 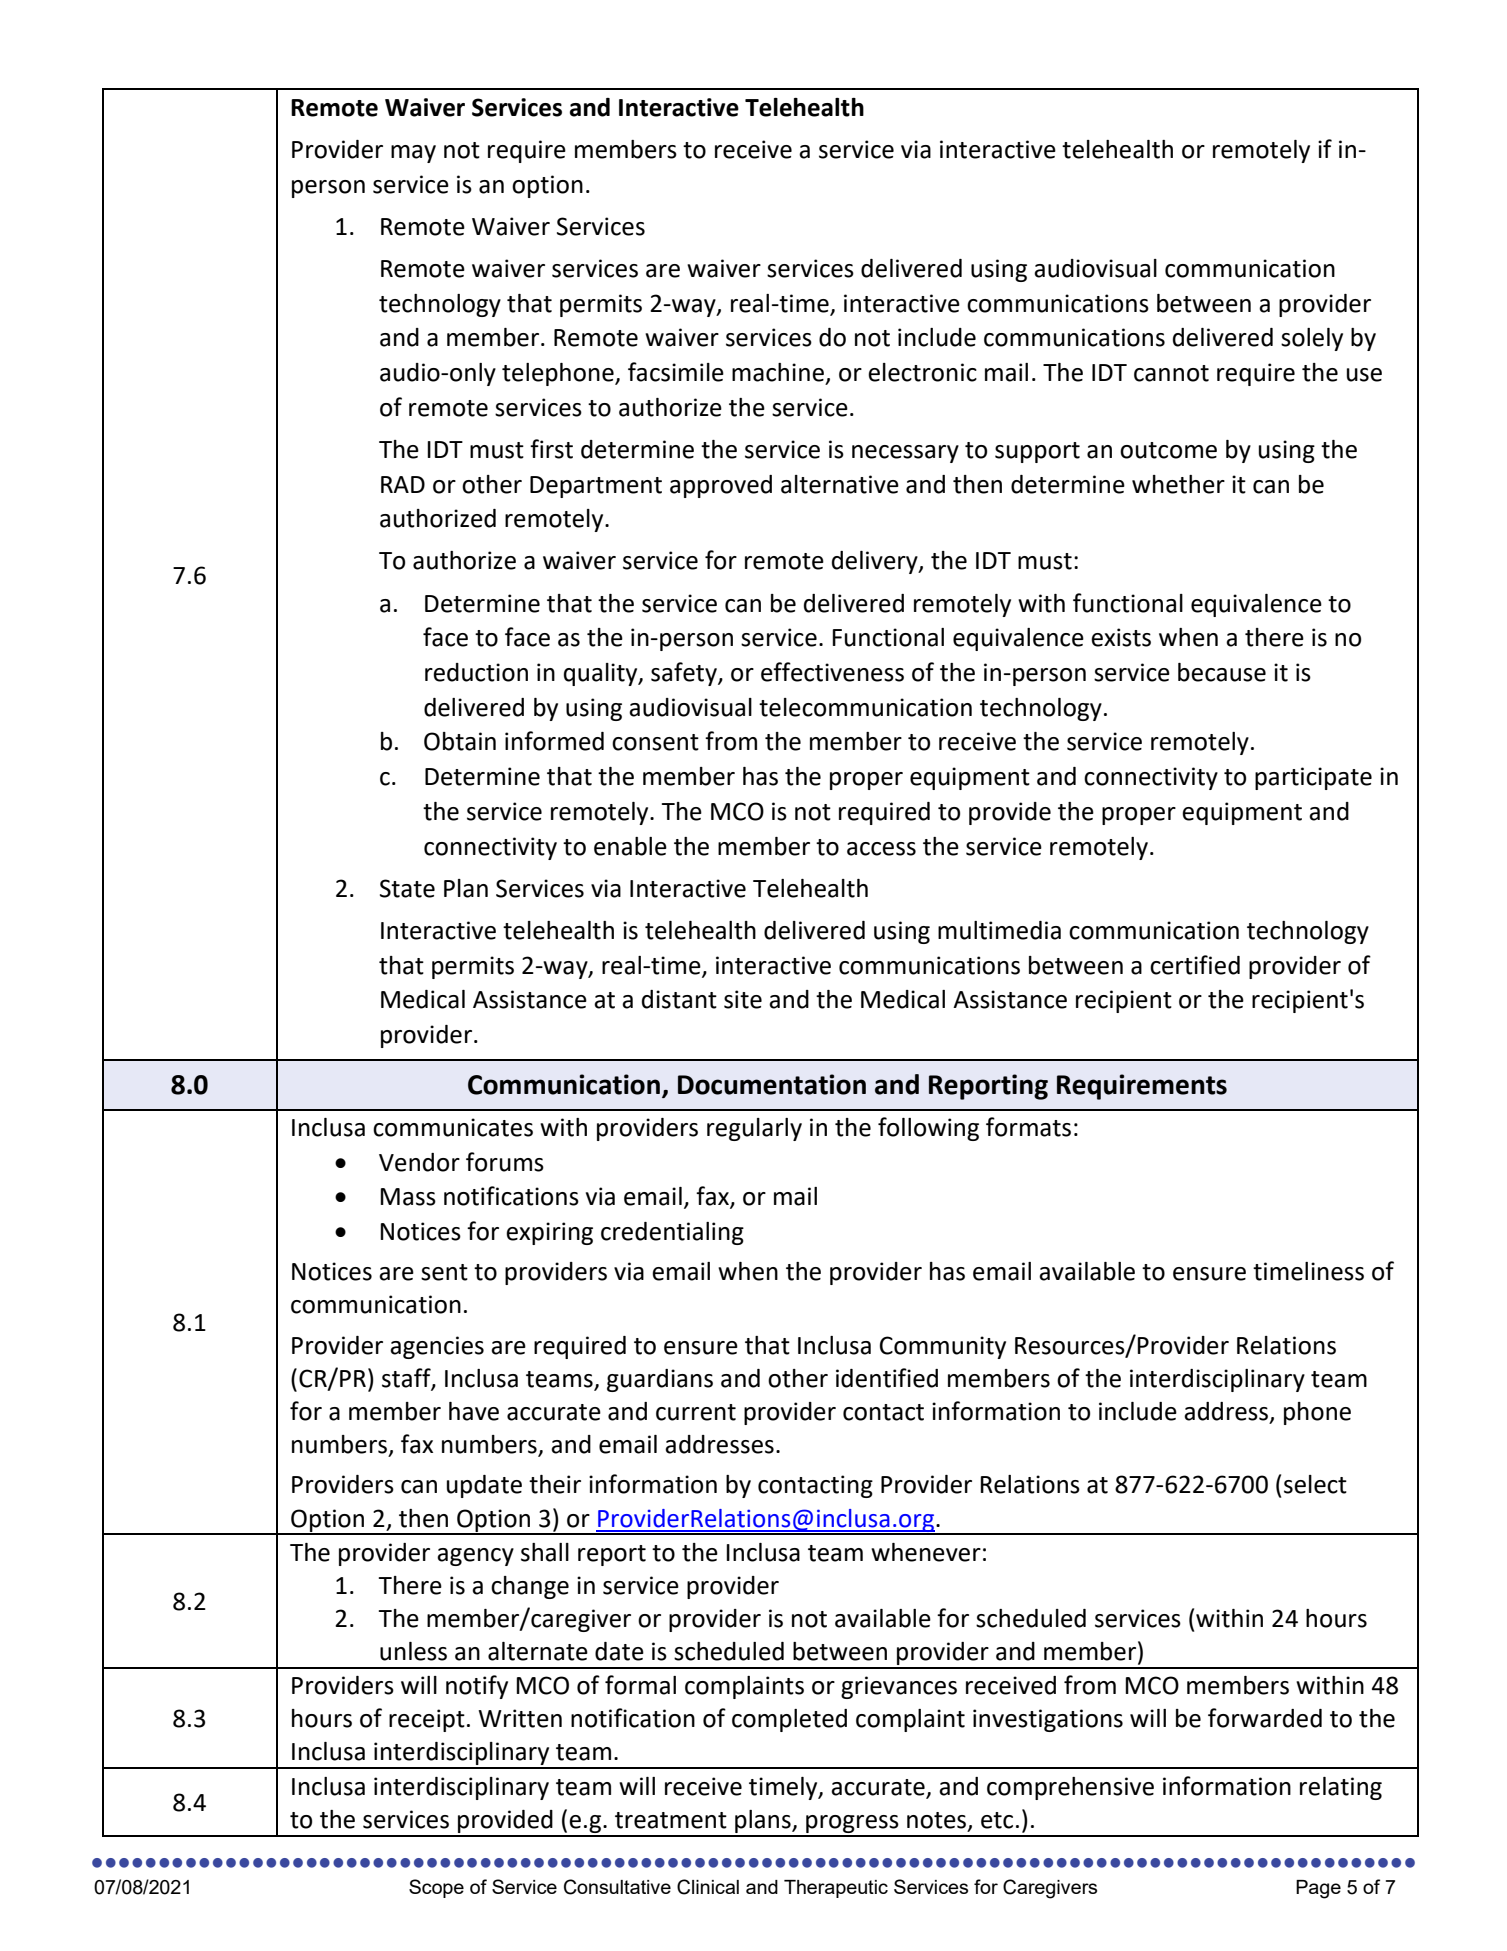 I want to click on solely, so click(x=1312, y=339).
